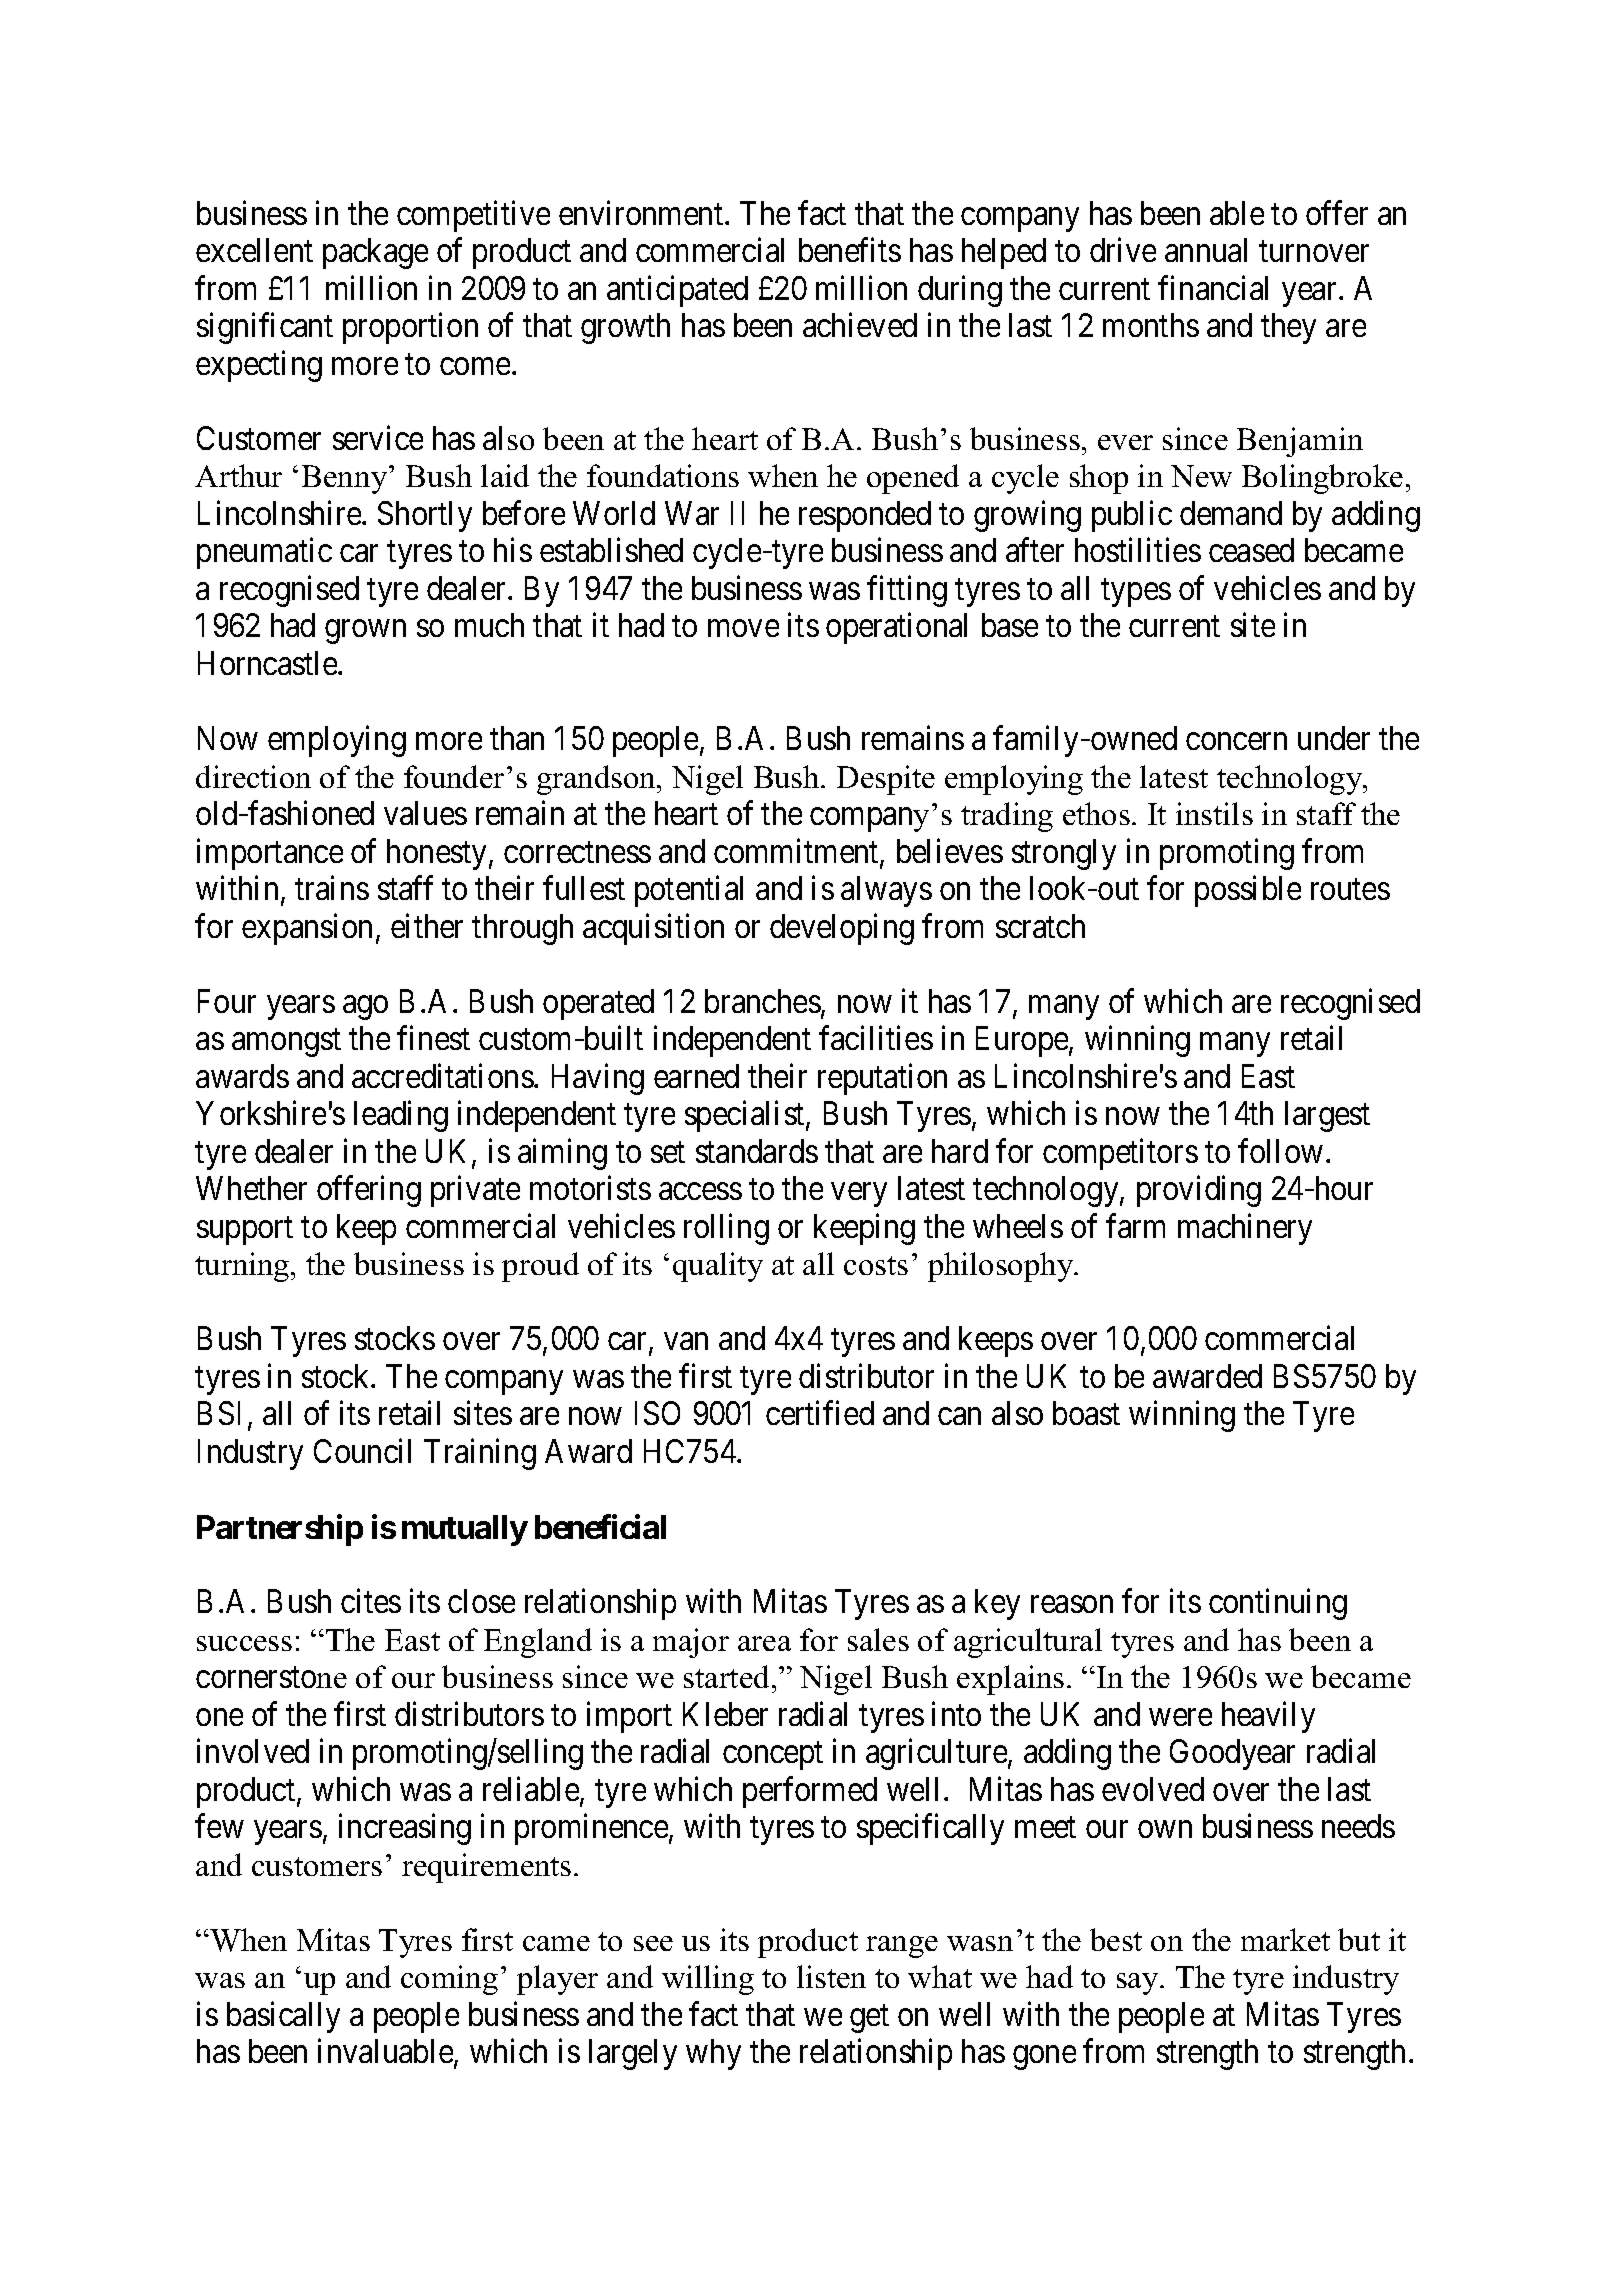  Describe the element at coordinates (362, 1451) in the screenshot. I see `Council` at that location.
